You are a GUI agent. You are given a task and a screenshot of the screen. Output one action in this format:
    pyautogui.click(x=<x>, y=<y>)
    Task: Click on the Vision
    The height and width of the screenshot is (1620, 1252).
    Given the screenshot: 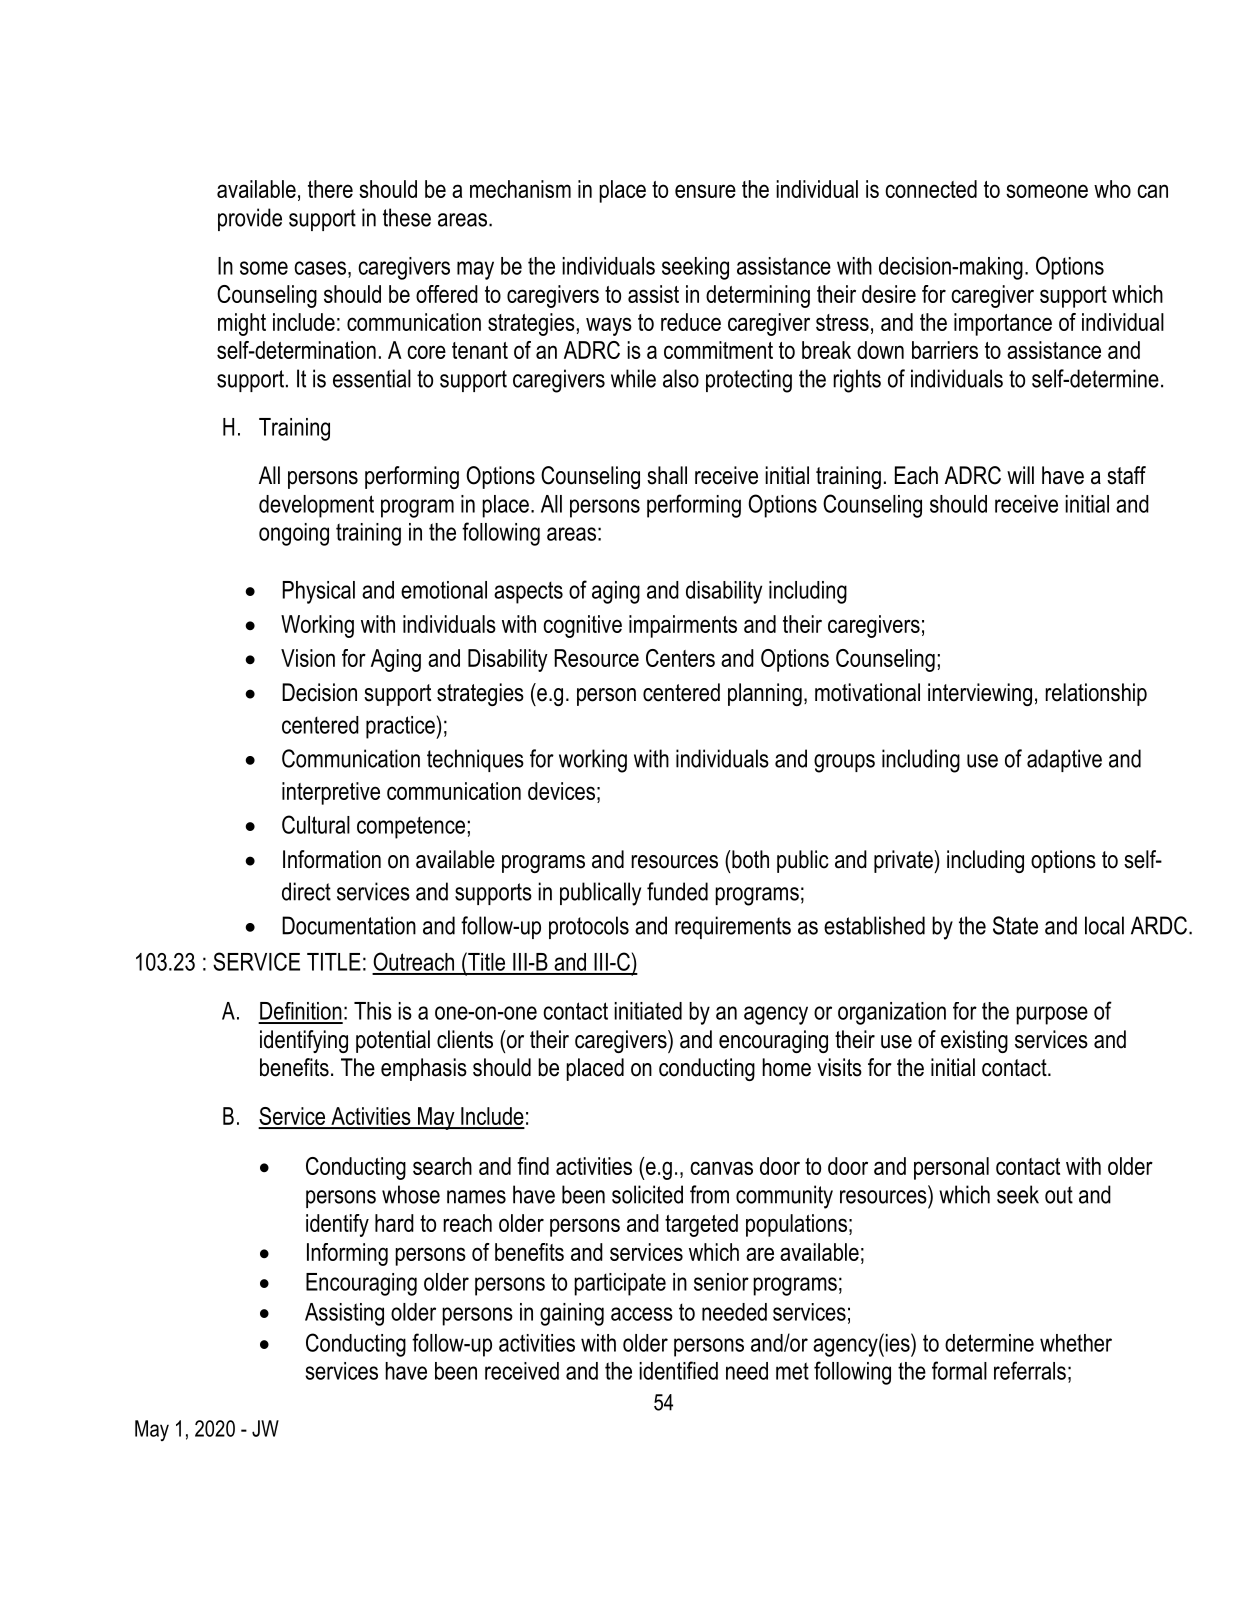 What is the action you would take?
    pyautogui.click(x=308, y=658)
